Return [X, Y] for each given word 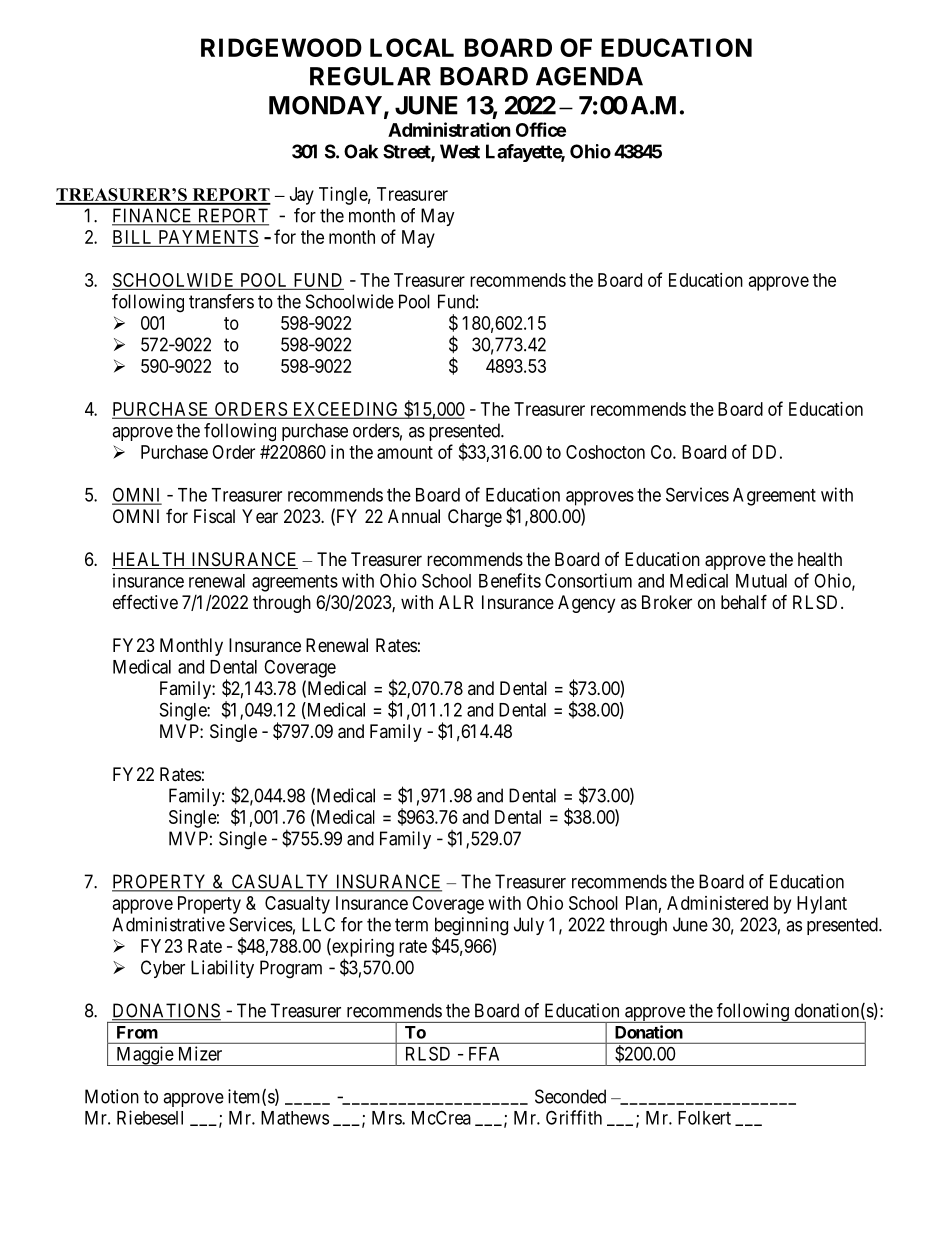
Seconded [570, 1096]
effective [145, 602]
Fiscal [214, 516]
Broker [667, 602]
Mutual [761, 581]
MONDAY [325, 105]
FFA [484, 1054]
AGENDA [589, 76]
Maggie [144, 1056]
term [411, 925]
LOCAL [412, 47]
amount [405, 452]
